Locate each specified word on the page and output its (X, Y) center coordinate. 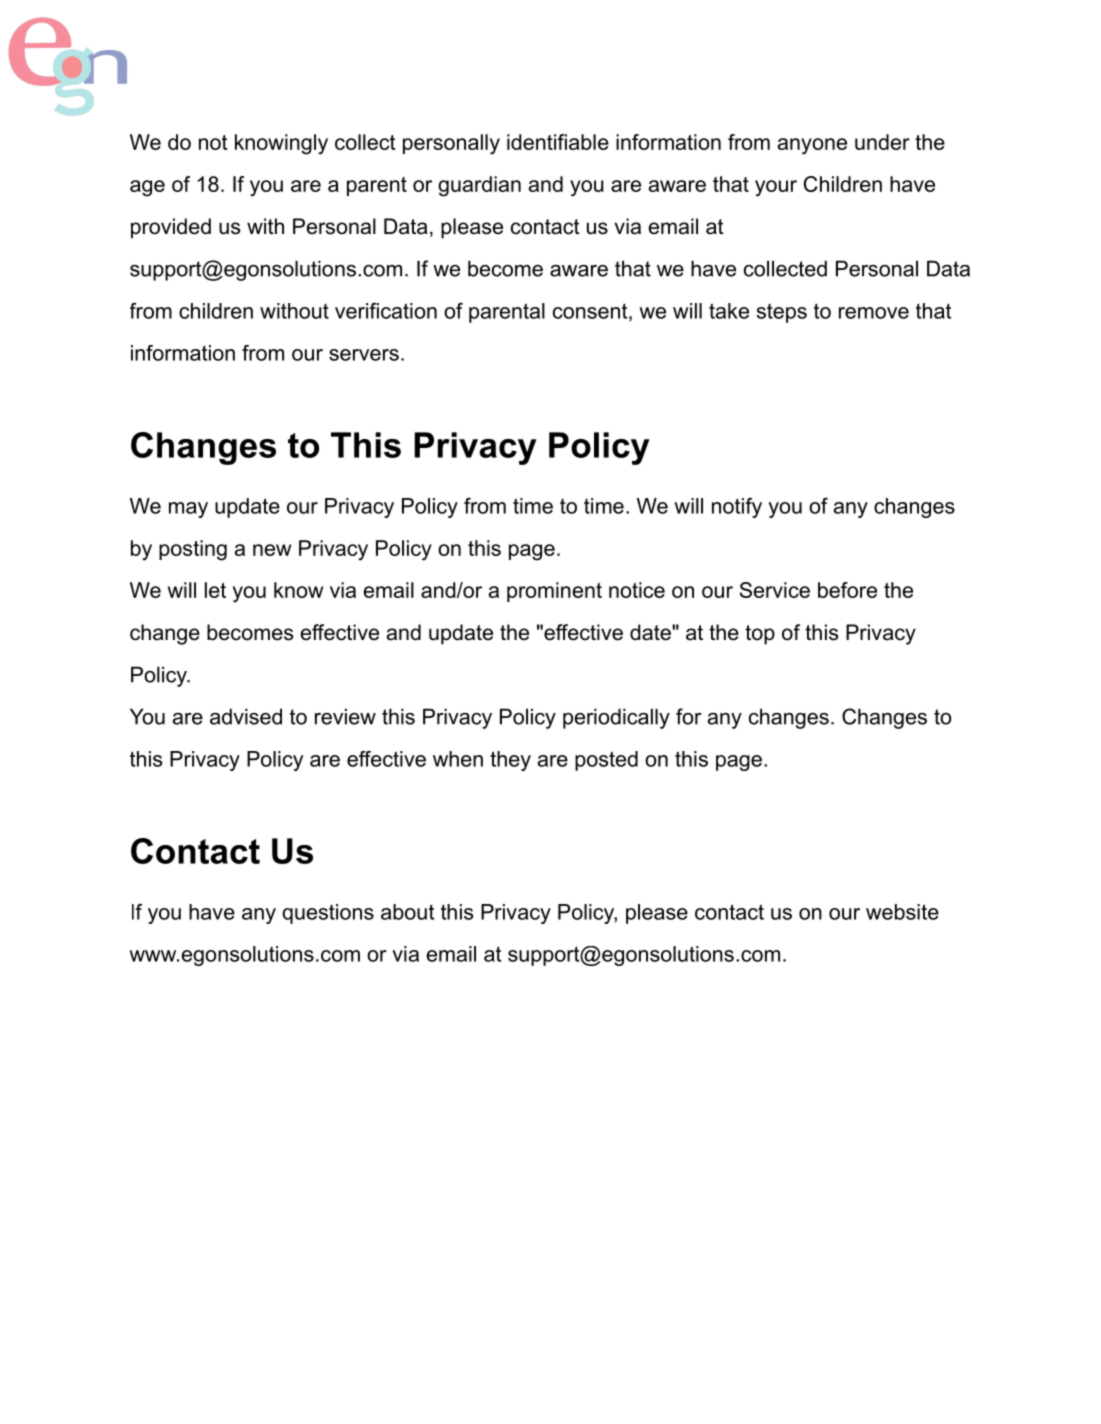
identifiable (558, 142)
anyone (812, 146)
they (510, 761)
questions (328, 914)
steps (782, 313)
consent (590, 311)
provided (171, 228)
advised (246, 716)
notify (737, 508)
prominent (554, 592)
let (215, 590)
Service (775, 590)
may (188, 510)
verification (386, 311)
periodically (616, 718)
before (847, 590)
